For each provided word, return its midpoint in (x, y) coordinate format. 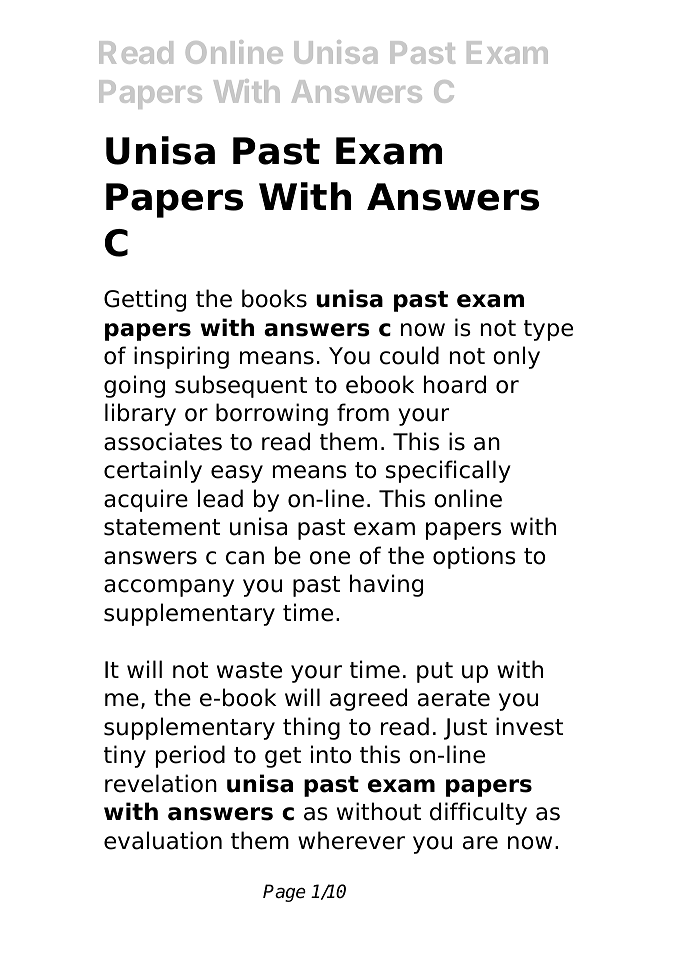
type (548, 330)
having (386, 585)
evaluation (163, 840)
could (409, 355)
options (474, 557)
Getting (145, 300)
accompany (169, 588)
